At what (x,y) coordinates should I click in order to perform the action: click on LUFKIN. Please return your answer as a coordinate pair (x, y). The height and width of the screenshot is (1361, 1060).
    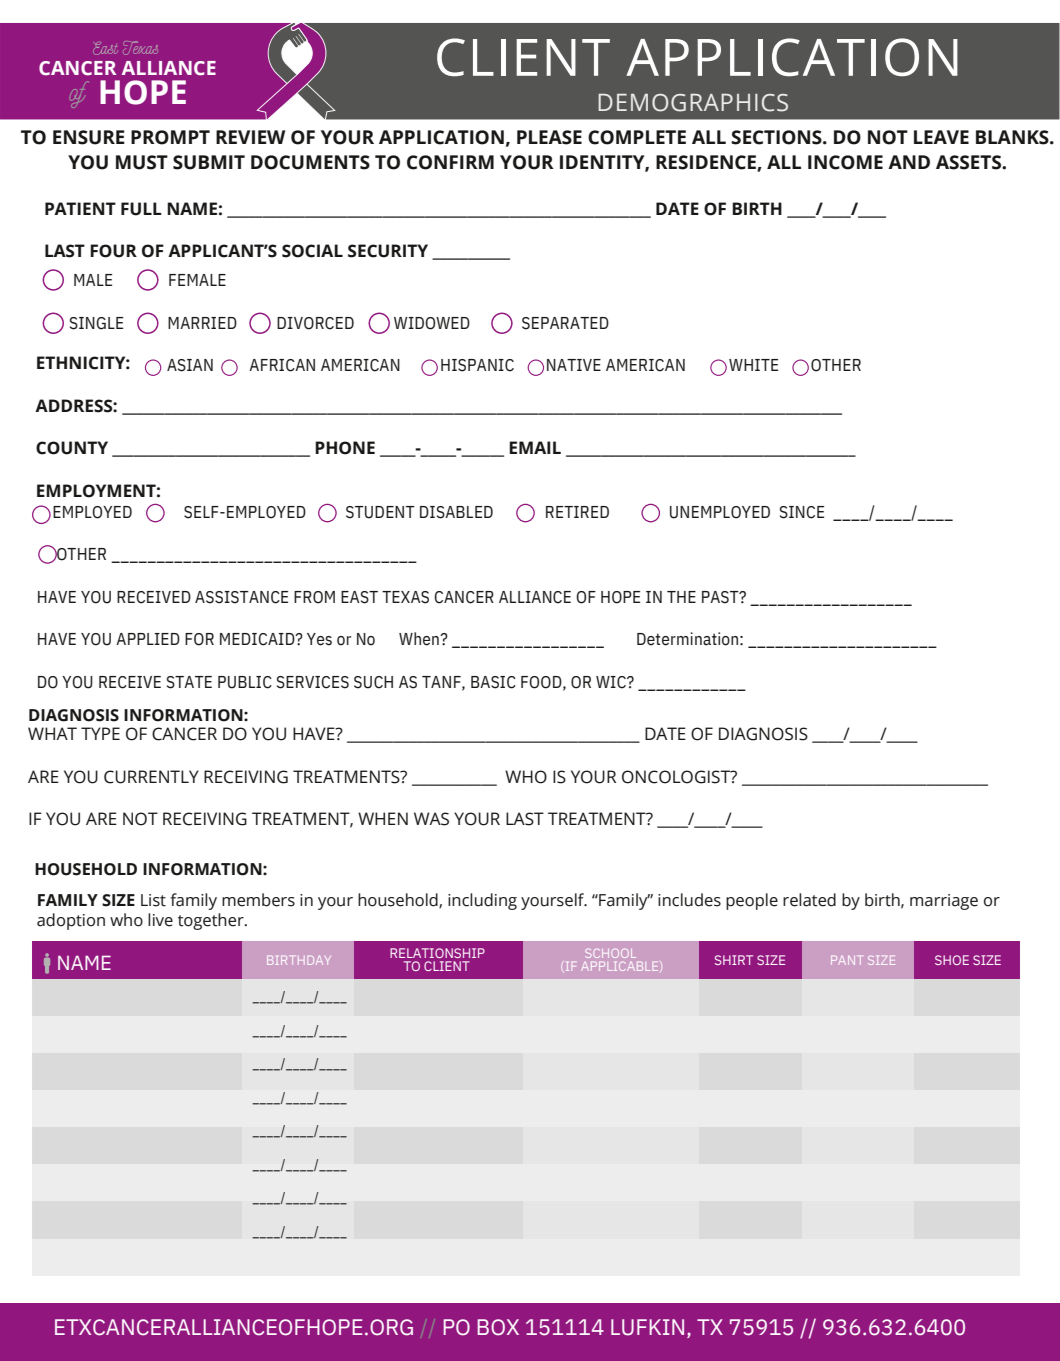
    Looking at the image, I should click on (647, 1327).
